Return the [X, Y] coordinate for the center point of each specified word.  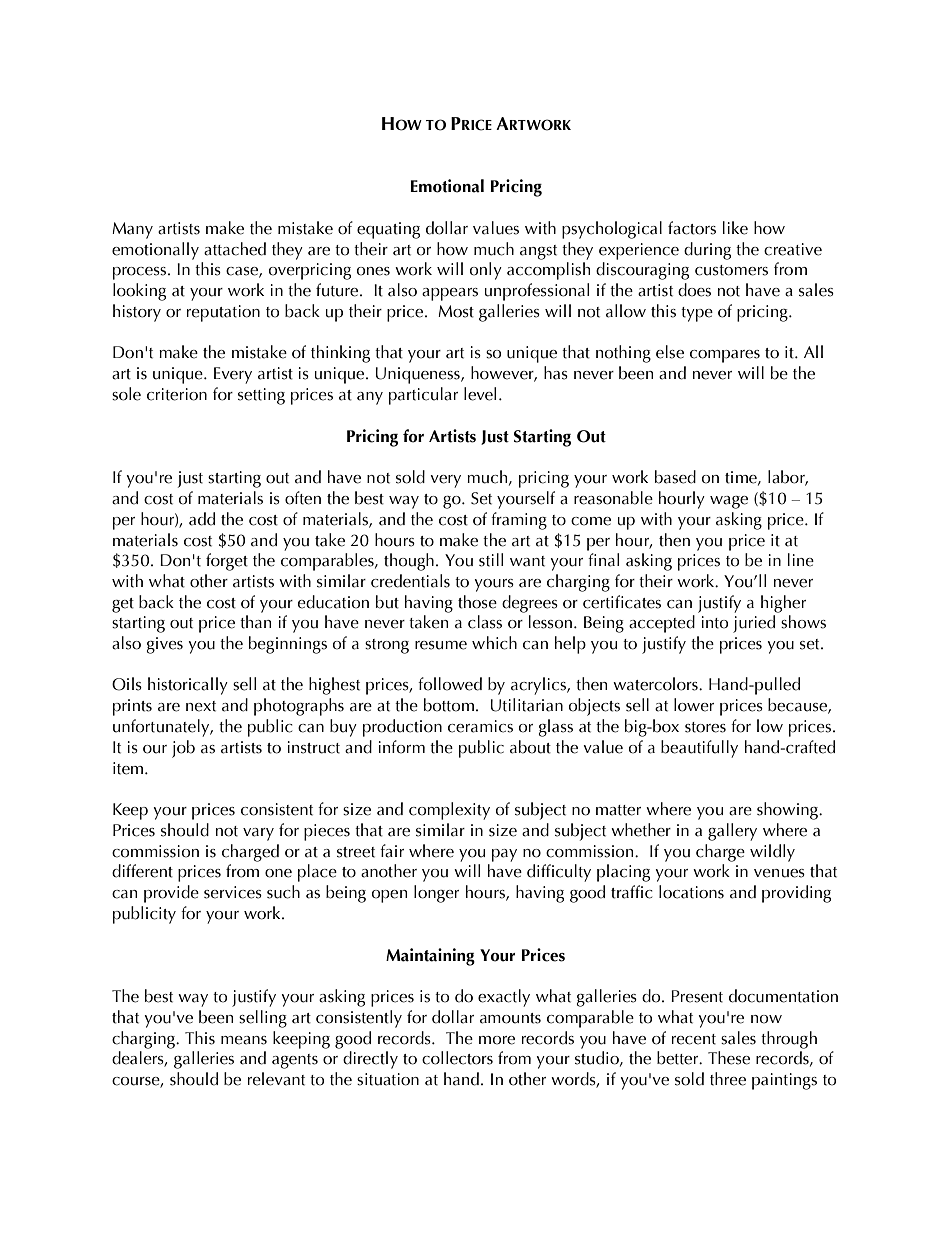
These [729, 1058]
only [486, 271]
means [244, 1040]
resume [441, 645]
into [715, 622]
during [707, 251]
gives [165, 645]
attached [235, 249]
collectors [457, 1058]
